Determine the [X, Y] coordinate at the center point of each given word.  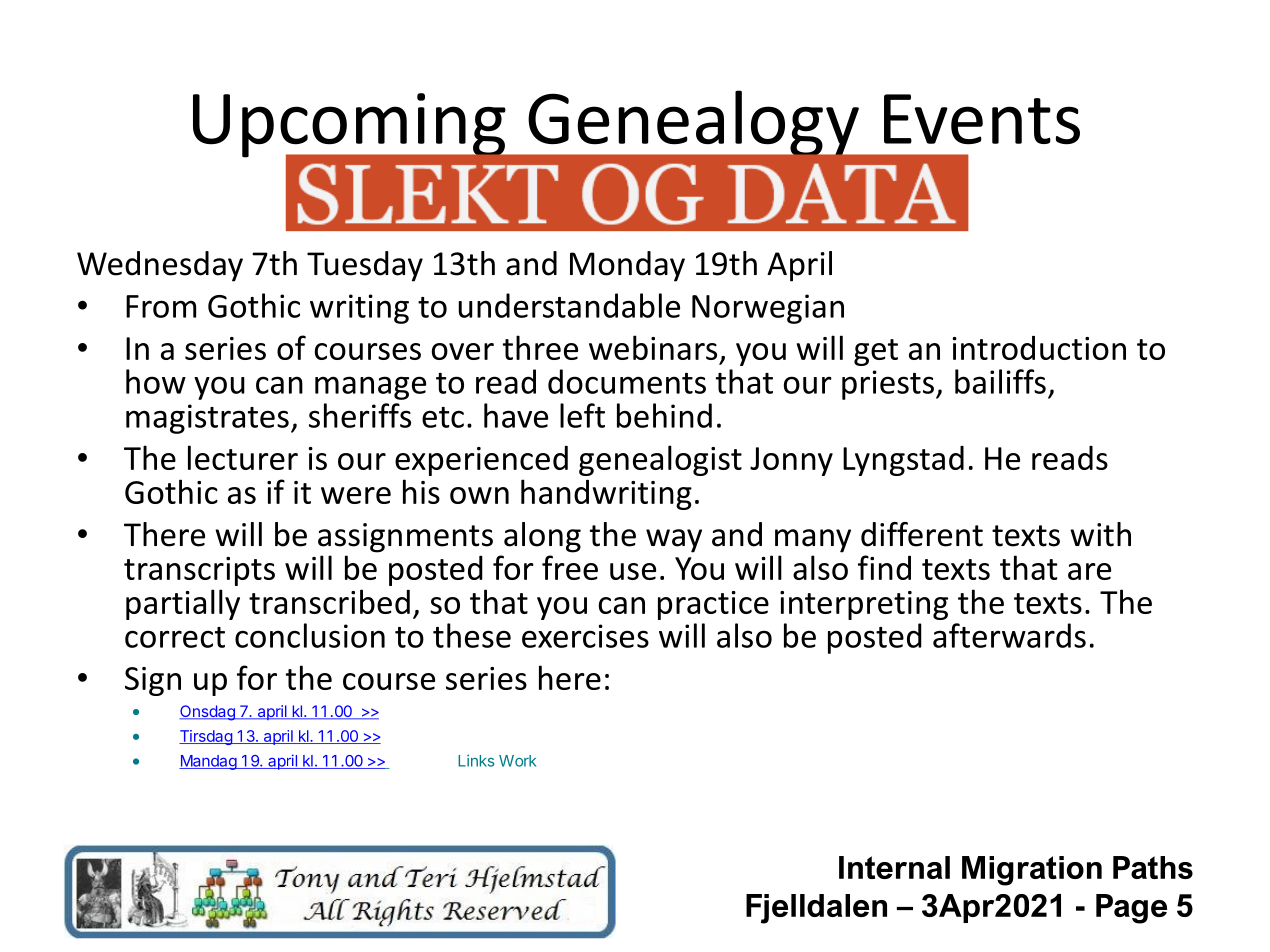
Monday [627, 266]
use [633, 571]
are [1089, 571]
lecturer [243, 457]
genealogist [660, 460]
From [161, 306]
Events [982, 119]
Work [517, 761]
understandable [569, 305]
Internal [894, 867]
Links [476, 760]
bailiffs [1000, 381]
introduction [1039, 348]
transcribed [329, 601]
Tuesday [365, 266]
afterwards [1009, 635]
